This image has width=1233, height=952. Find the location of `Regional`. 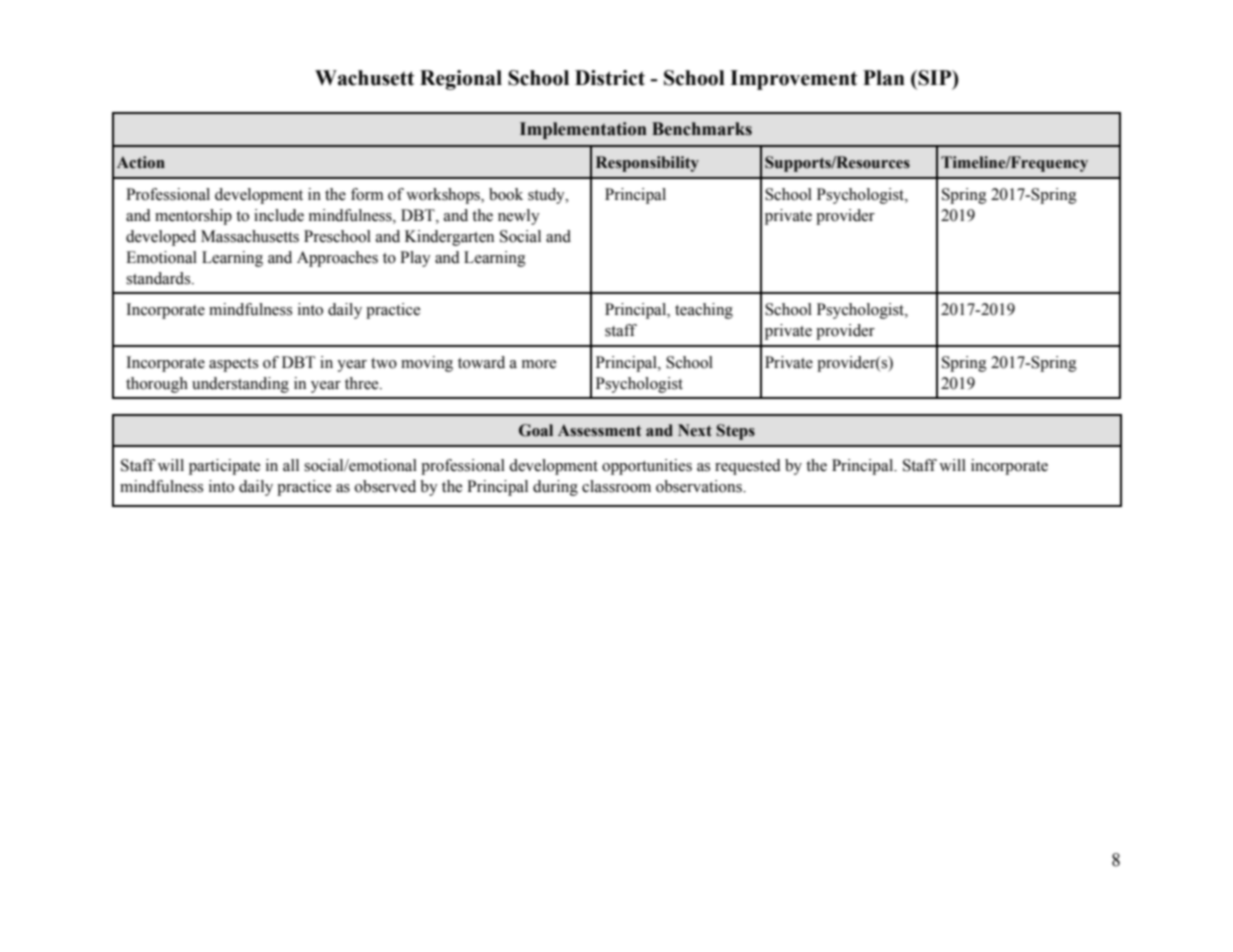

Regional is located at coordinates (461, 80).
